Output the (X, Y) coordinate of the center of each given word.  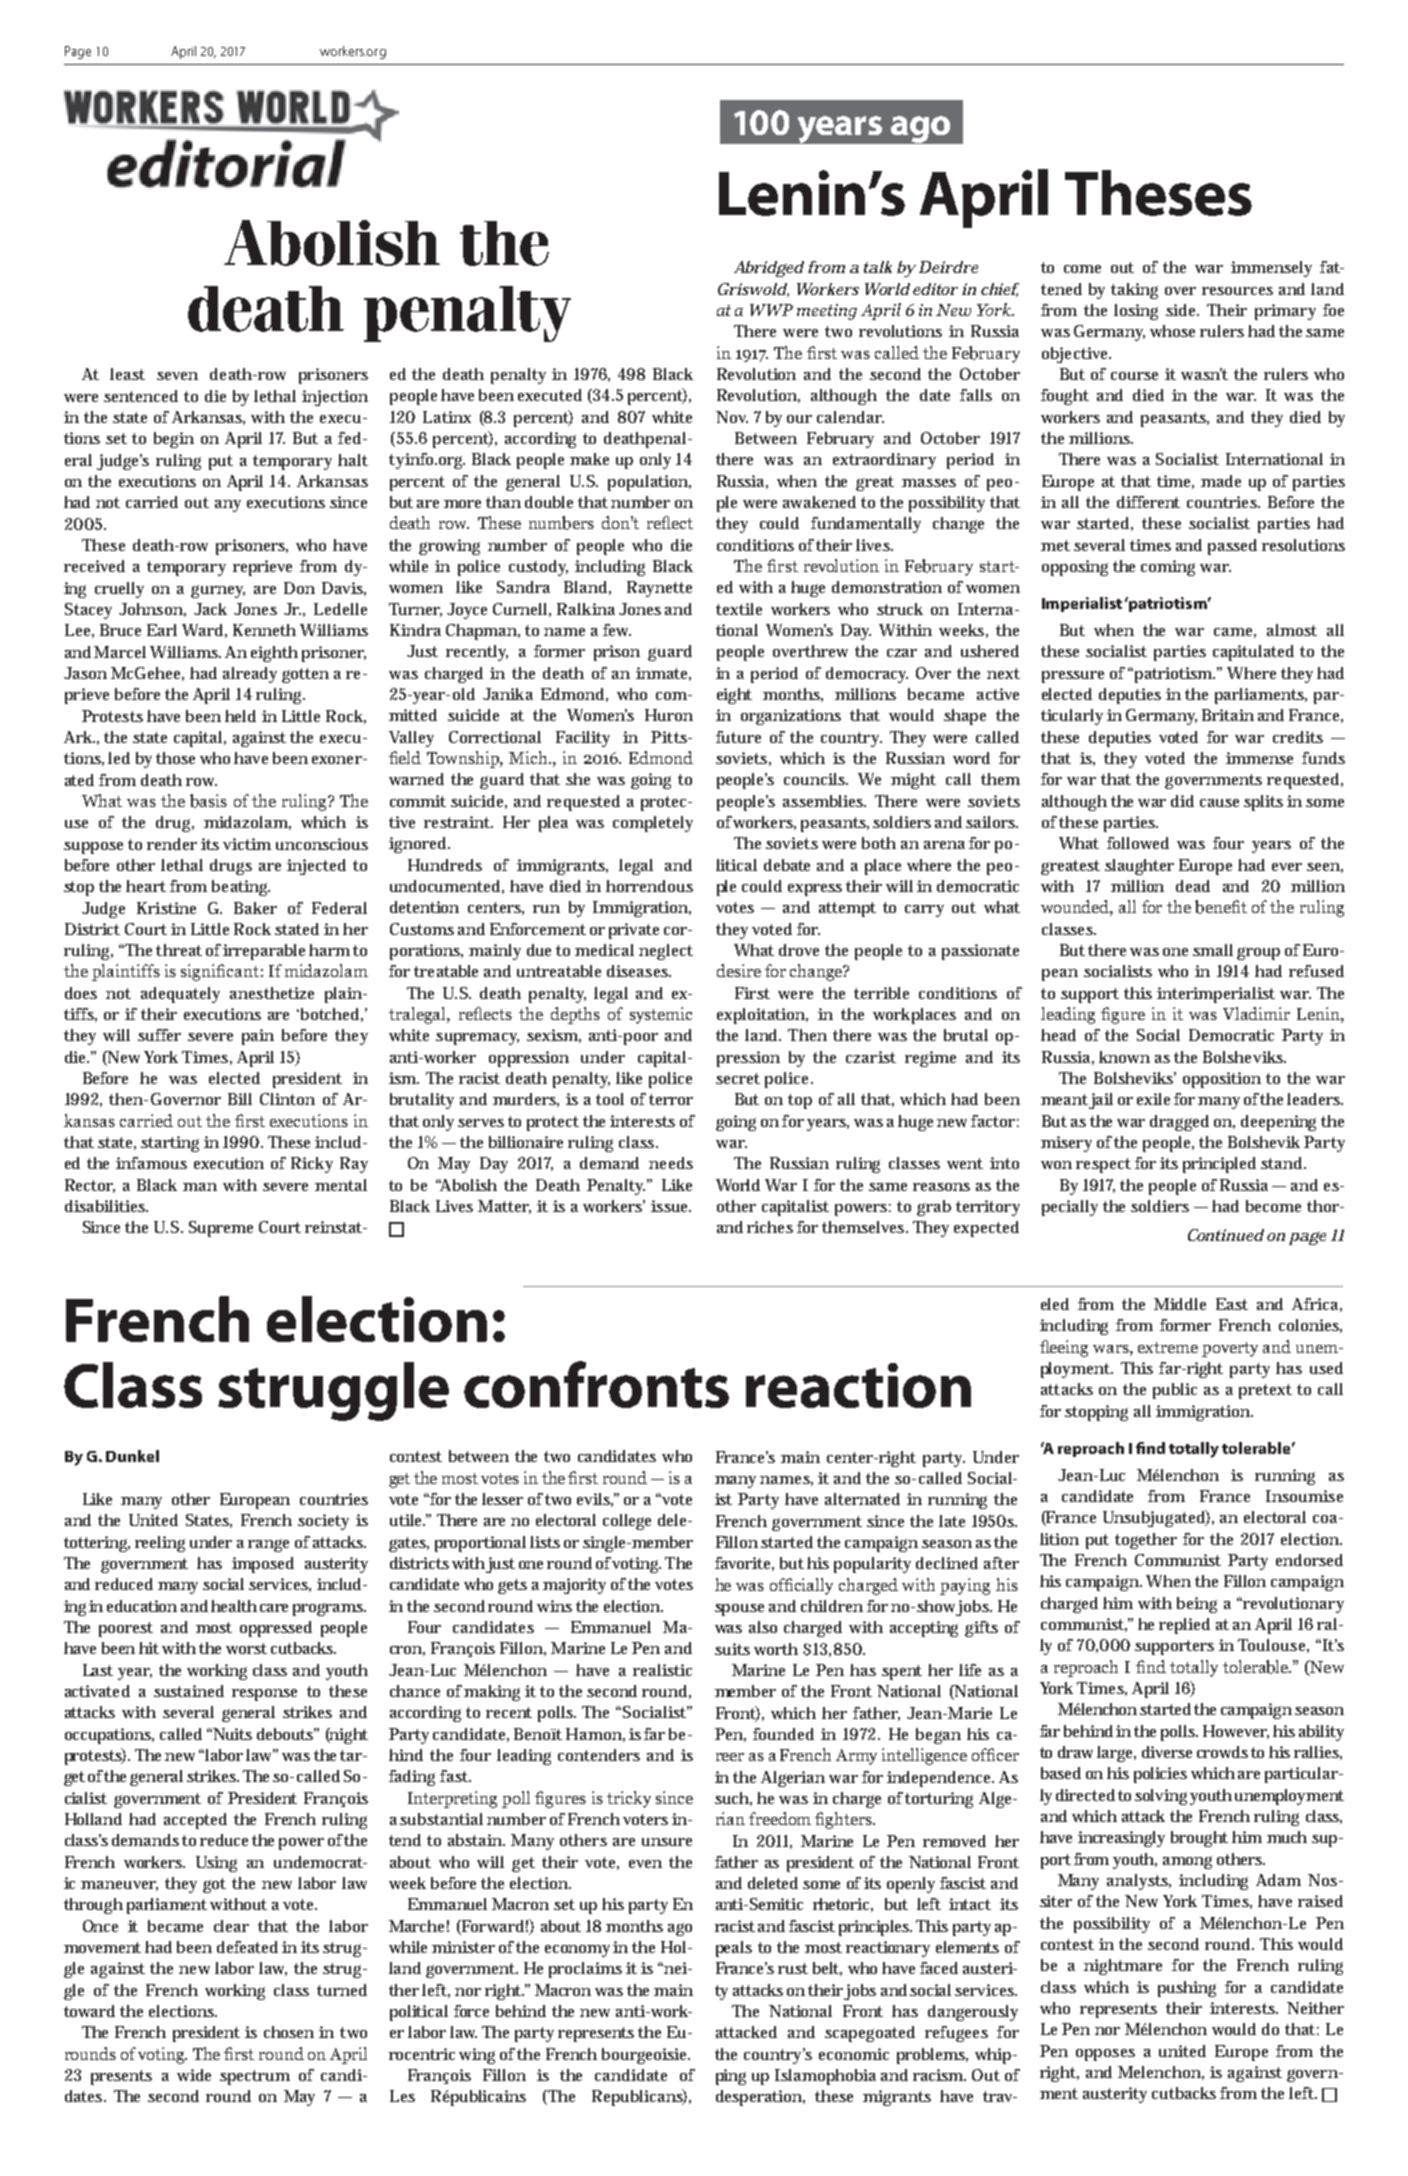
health (234, 1606)
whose (1172, 331)
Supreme (221, 1229)
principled (1219, 1165)
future (738, 737)
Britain (1228, 715)
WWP (771, 310)
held (240, 716)
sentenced (141, 396)
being (1197, 1605)
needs (671, 1163)
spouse (739, 1610)
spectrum (255, 2077)
